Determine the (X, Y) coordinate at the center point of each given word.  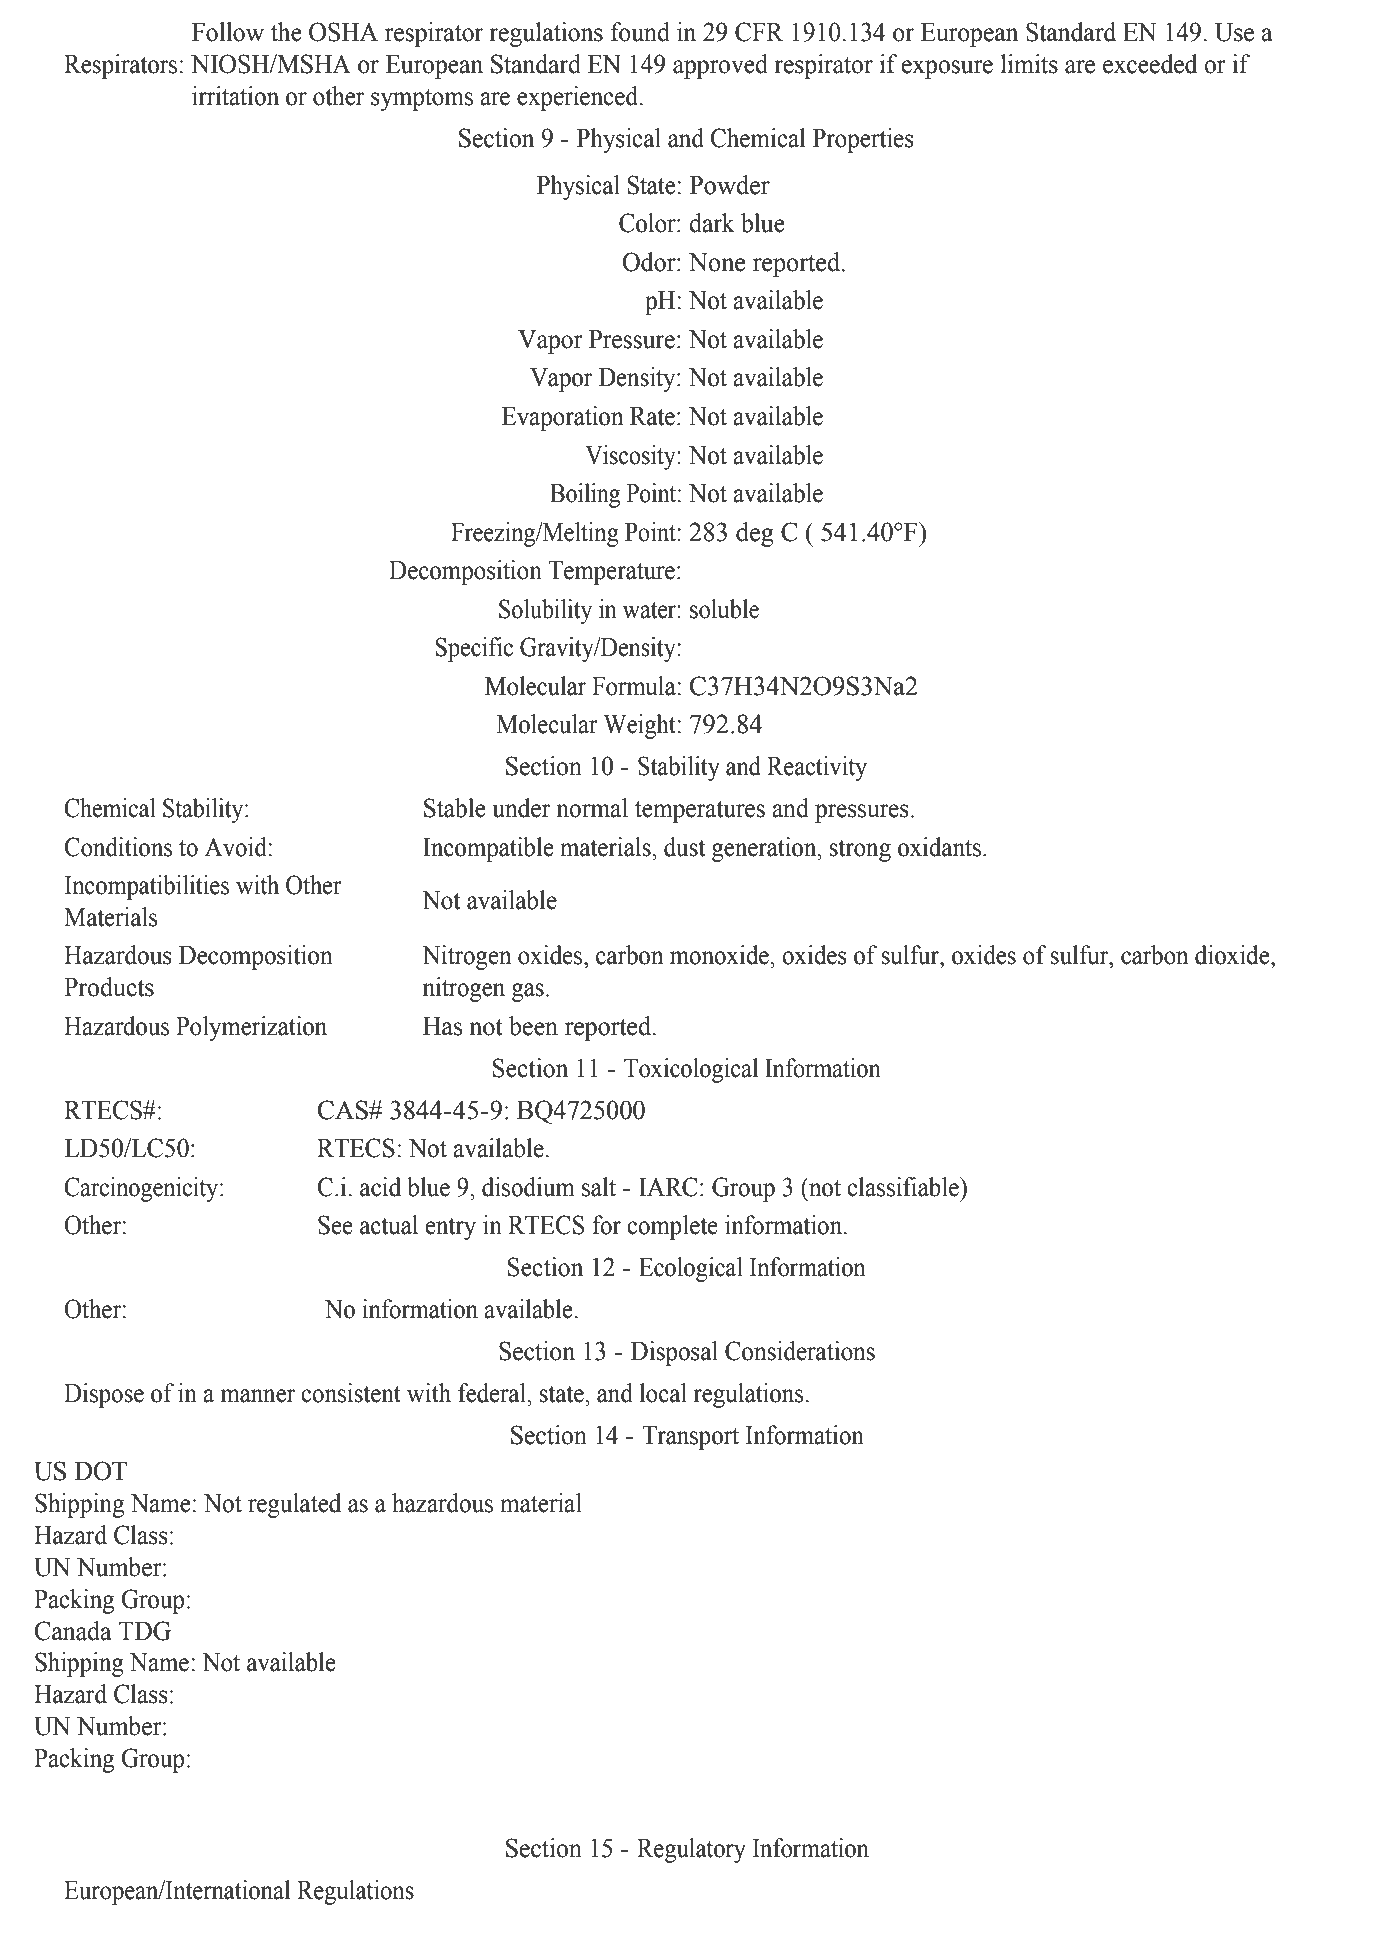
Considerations (800, 1351)
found (640, 32)
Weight (641, 726)
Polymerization (251, 1028)
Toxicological (691, 1070)
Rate (652, 416)
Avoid (237, 847)
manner (257, 1396)
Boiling (585, 495)
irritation (235, 96)
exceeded (1150, 64)
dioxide (1233, 955)
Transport (690, 1438)
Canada (73, 1631)
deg (755, 534)
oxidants (939, 847)
